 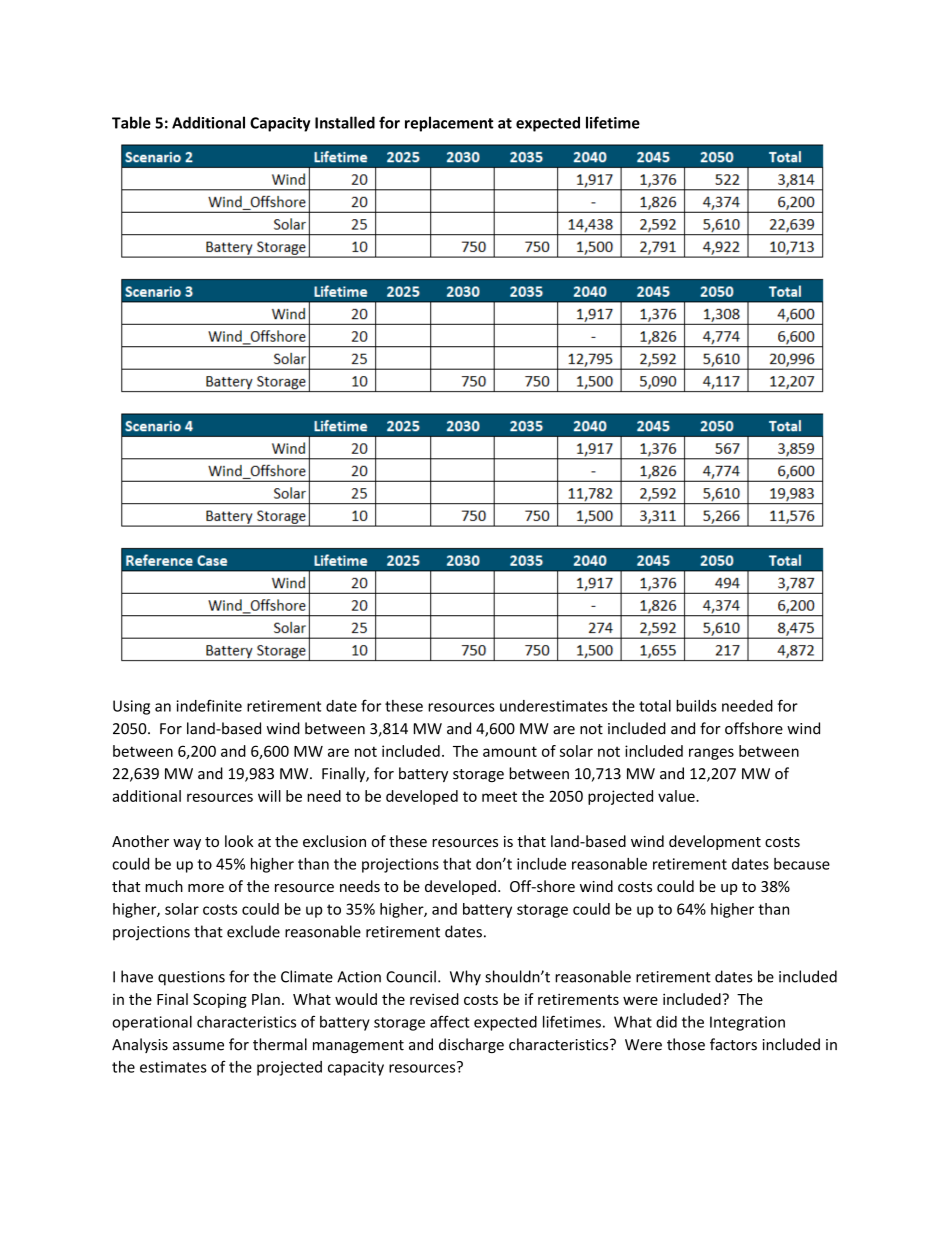 I want to click on indefinite, so click(x=209, y=705).
